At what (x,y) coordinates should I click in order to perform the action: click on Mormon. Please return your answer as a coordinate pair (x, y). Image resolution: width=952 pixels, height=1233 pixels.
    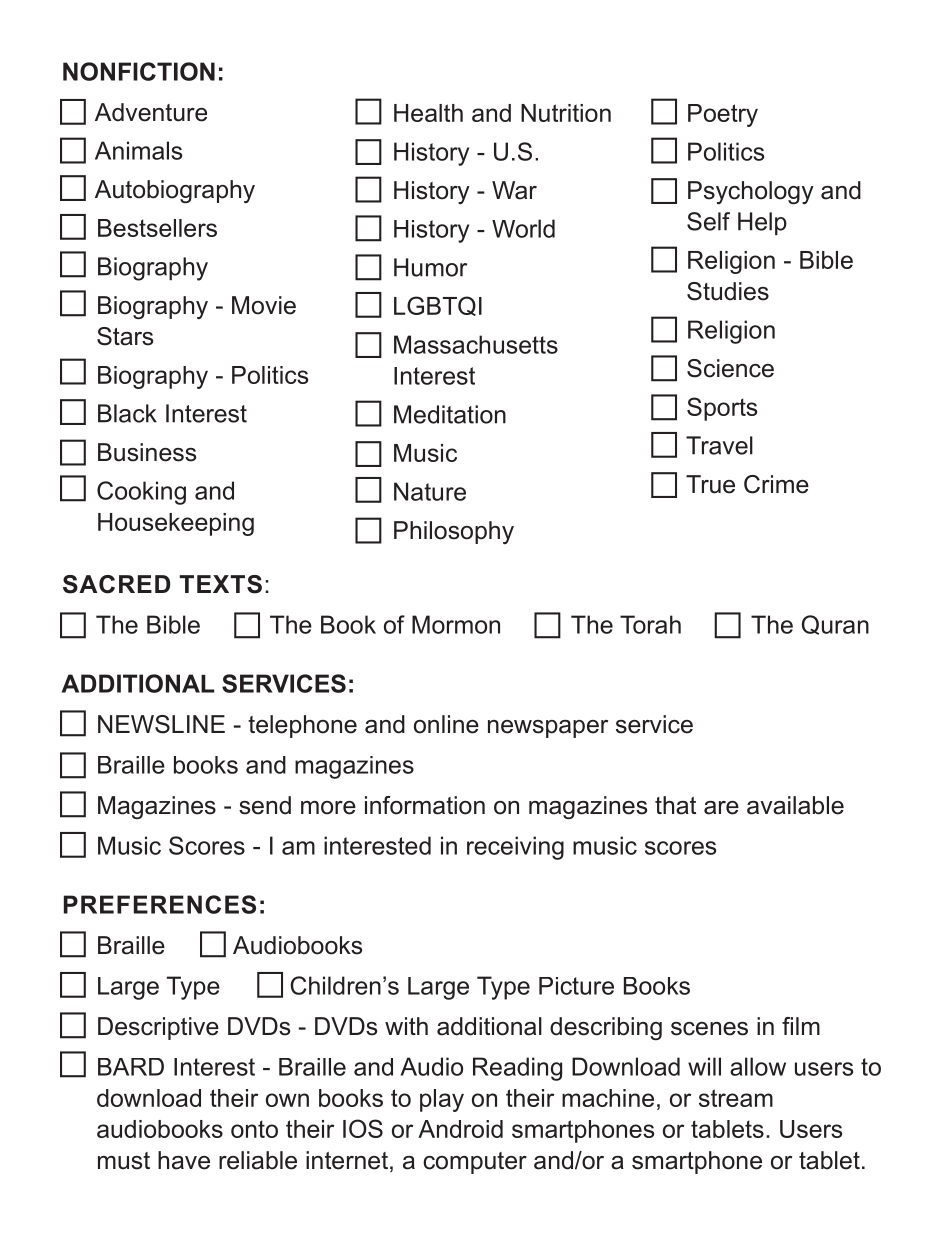
    Looking at the image, I should click on (456, 624).
